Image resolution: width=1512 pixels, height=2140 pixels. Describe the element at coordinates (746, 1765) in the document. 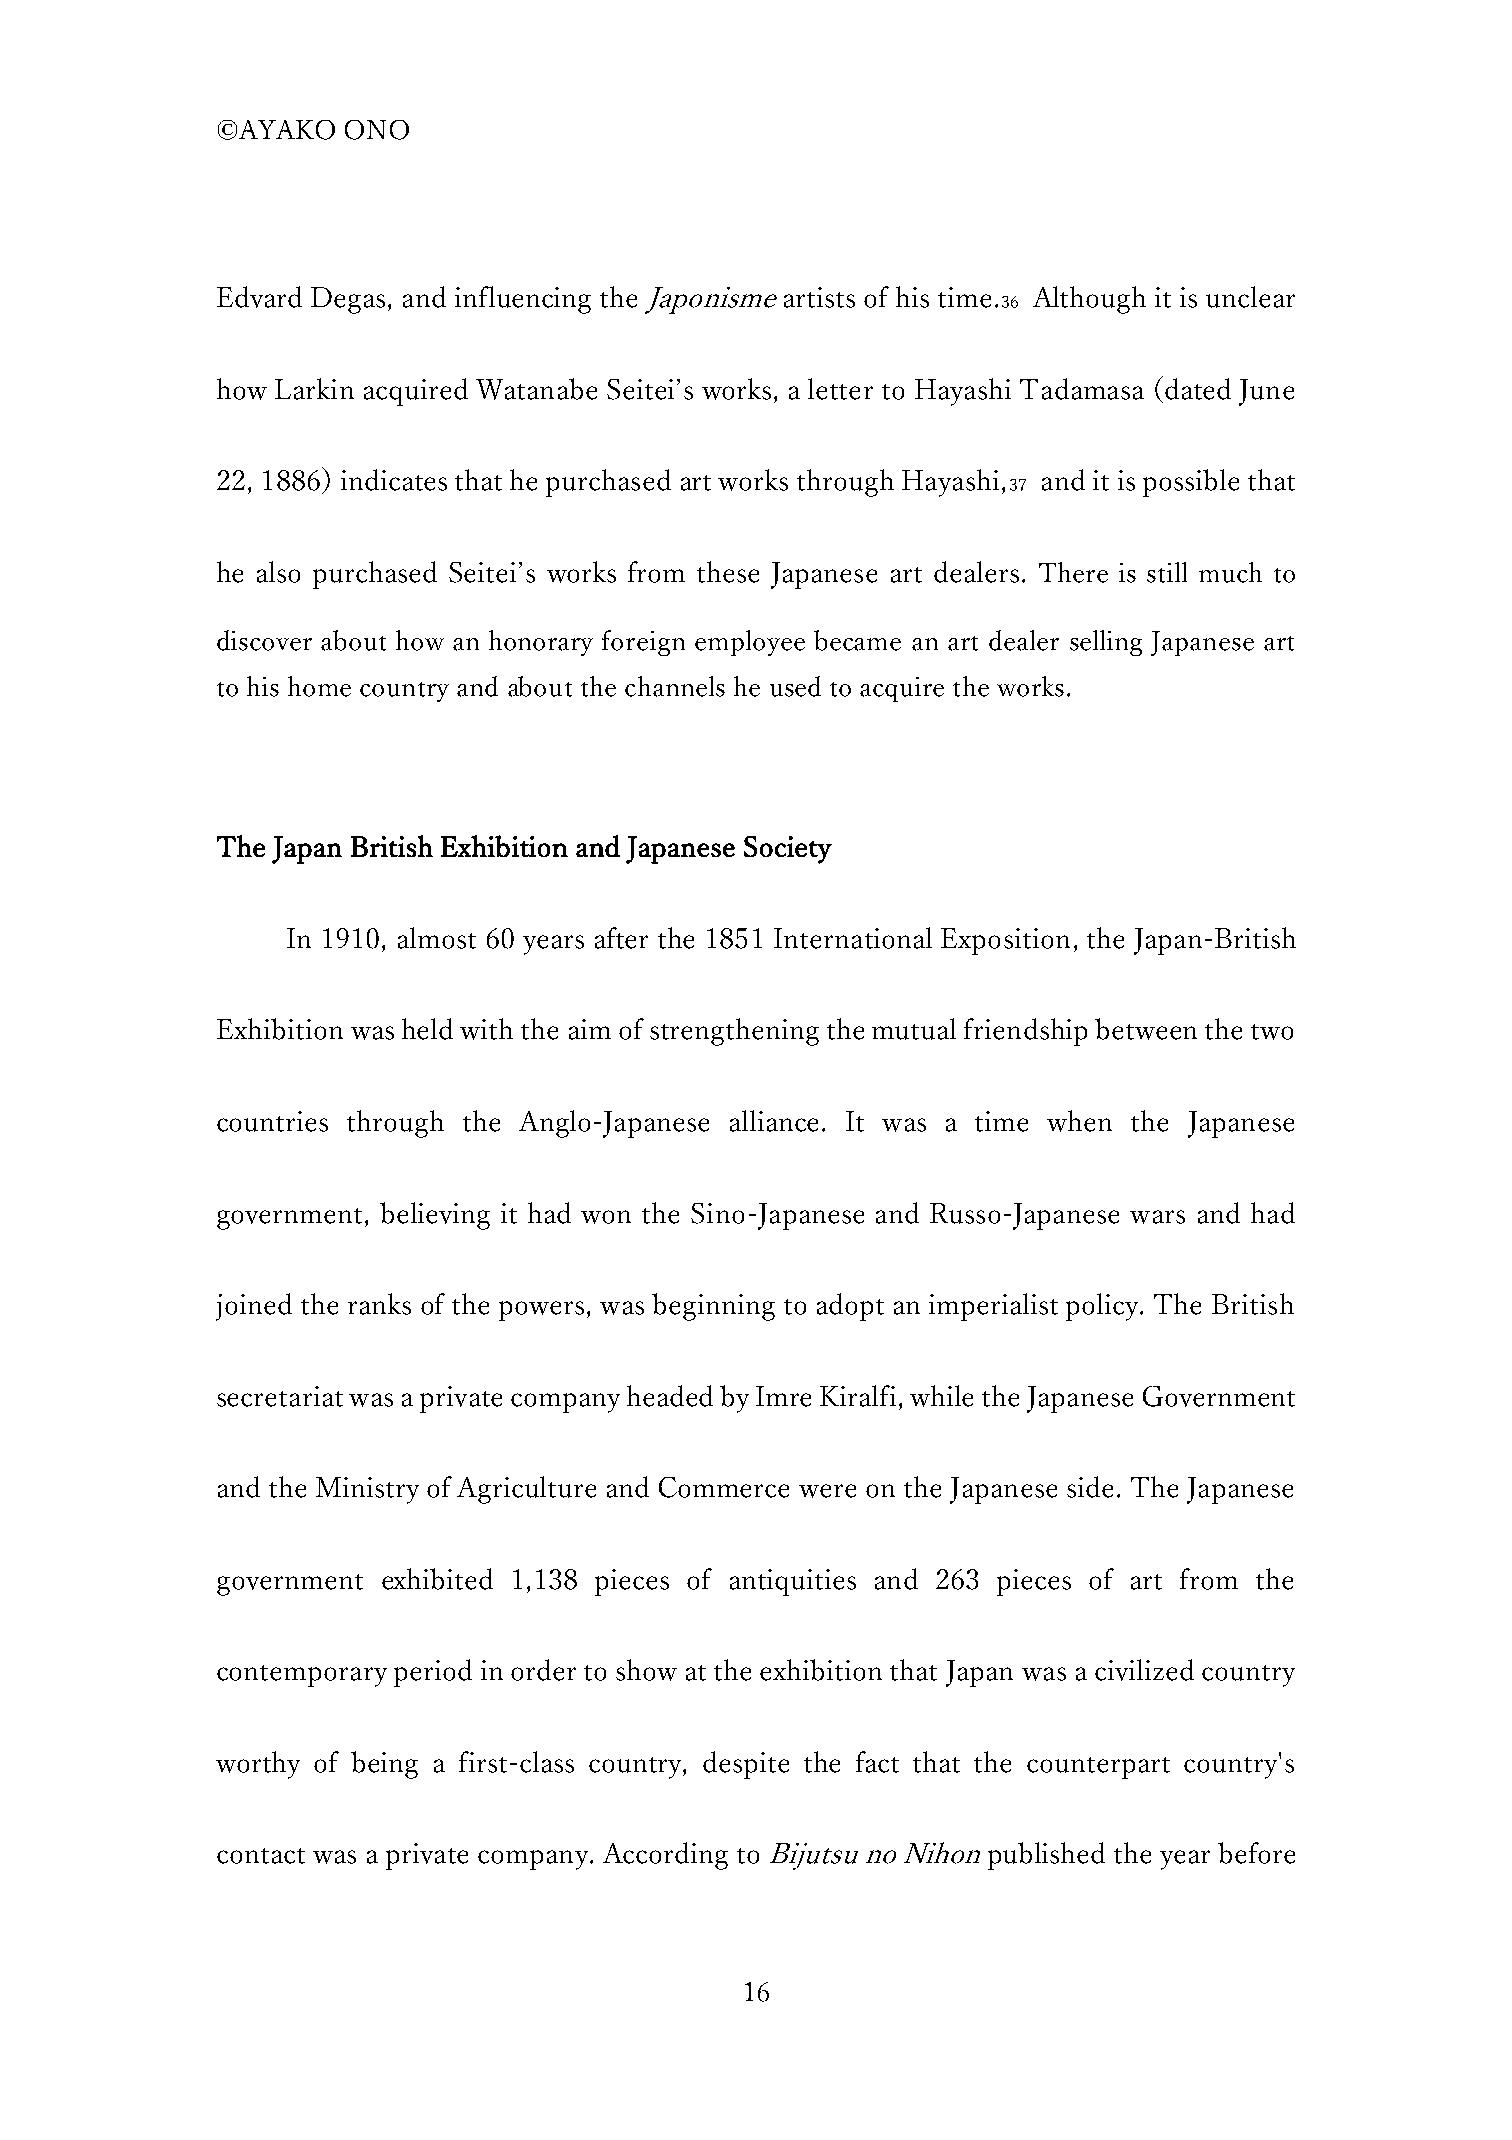

I see `despite` at that location.
